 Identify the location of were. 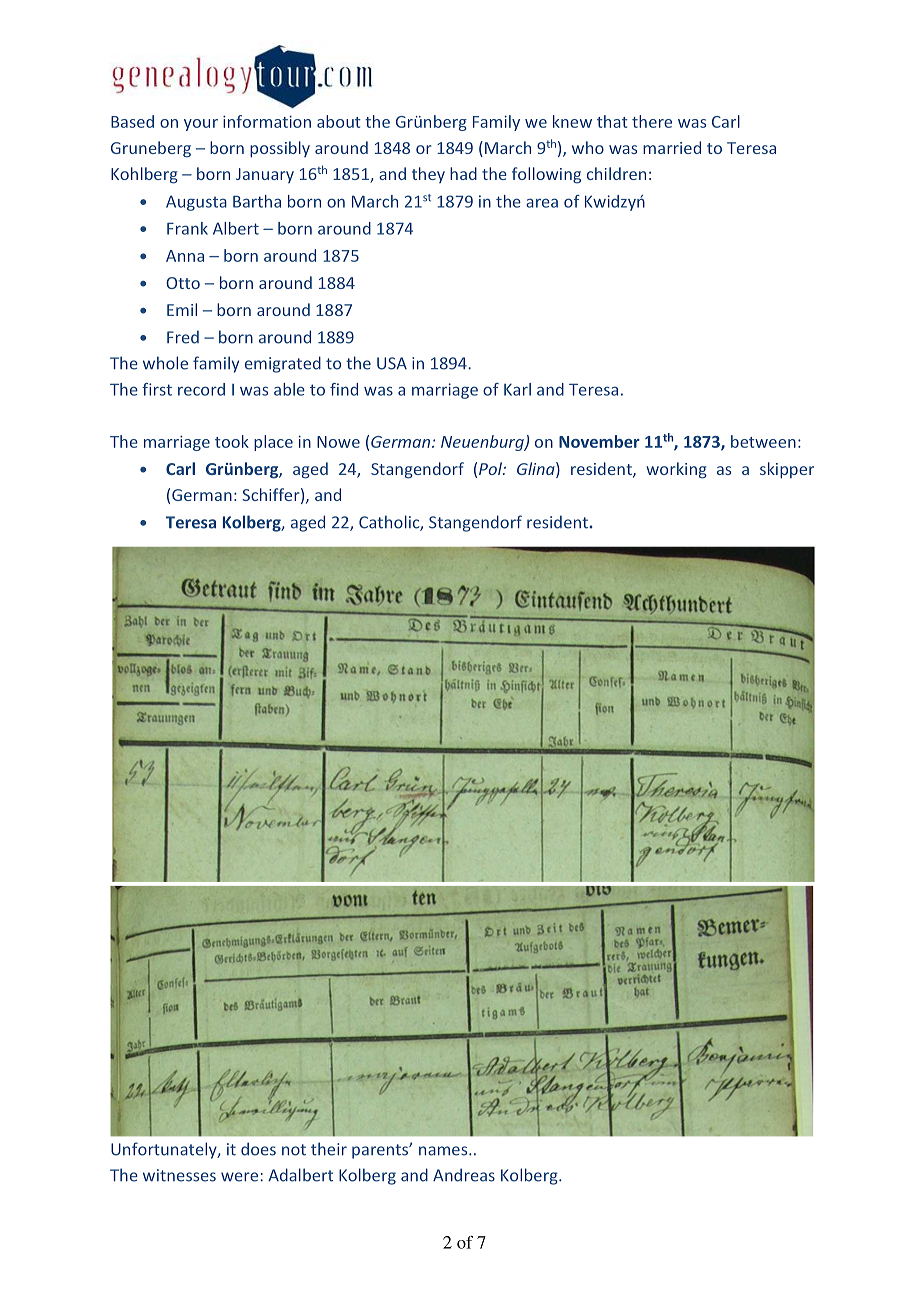
(239, 1177).
